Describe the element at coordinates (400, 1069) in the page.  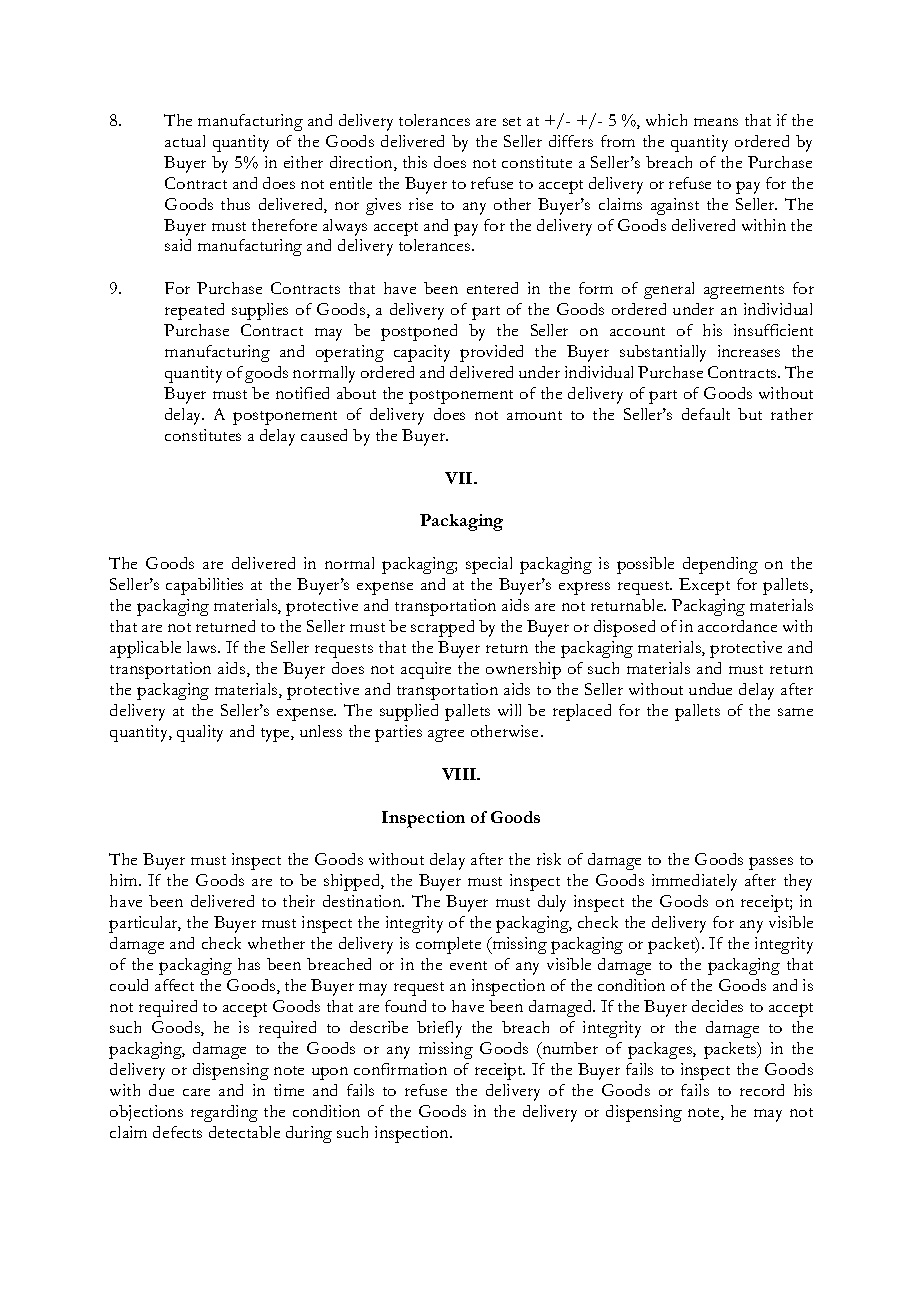
I see `confirmation` at that location.
